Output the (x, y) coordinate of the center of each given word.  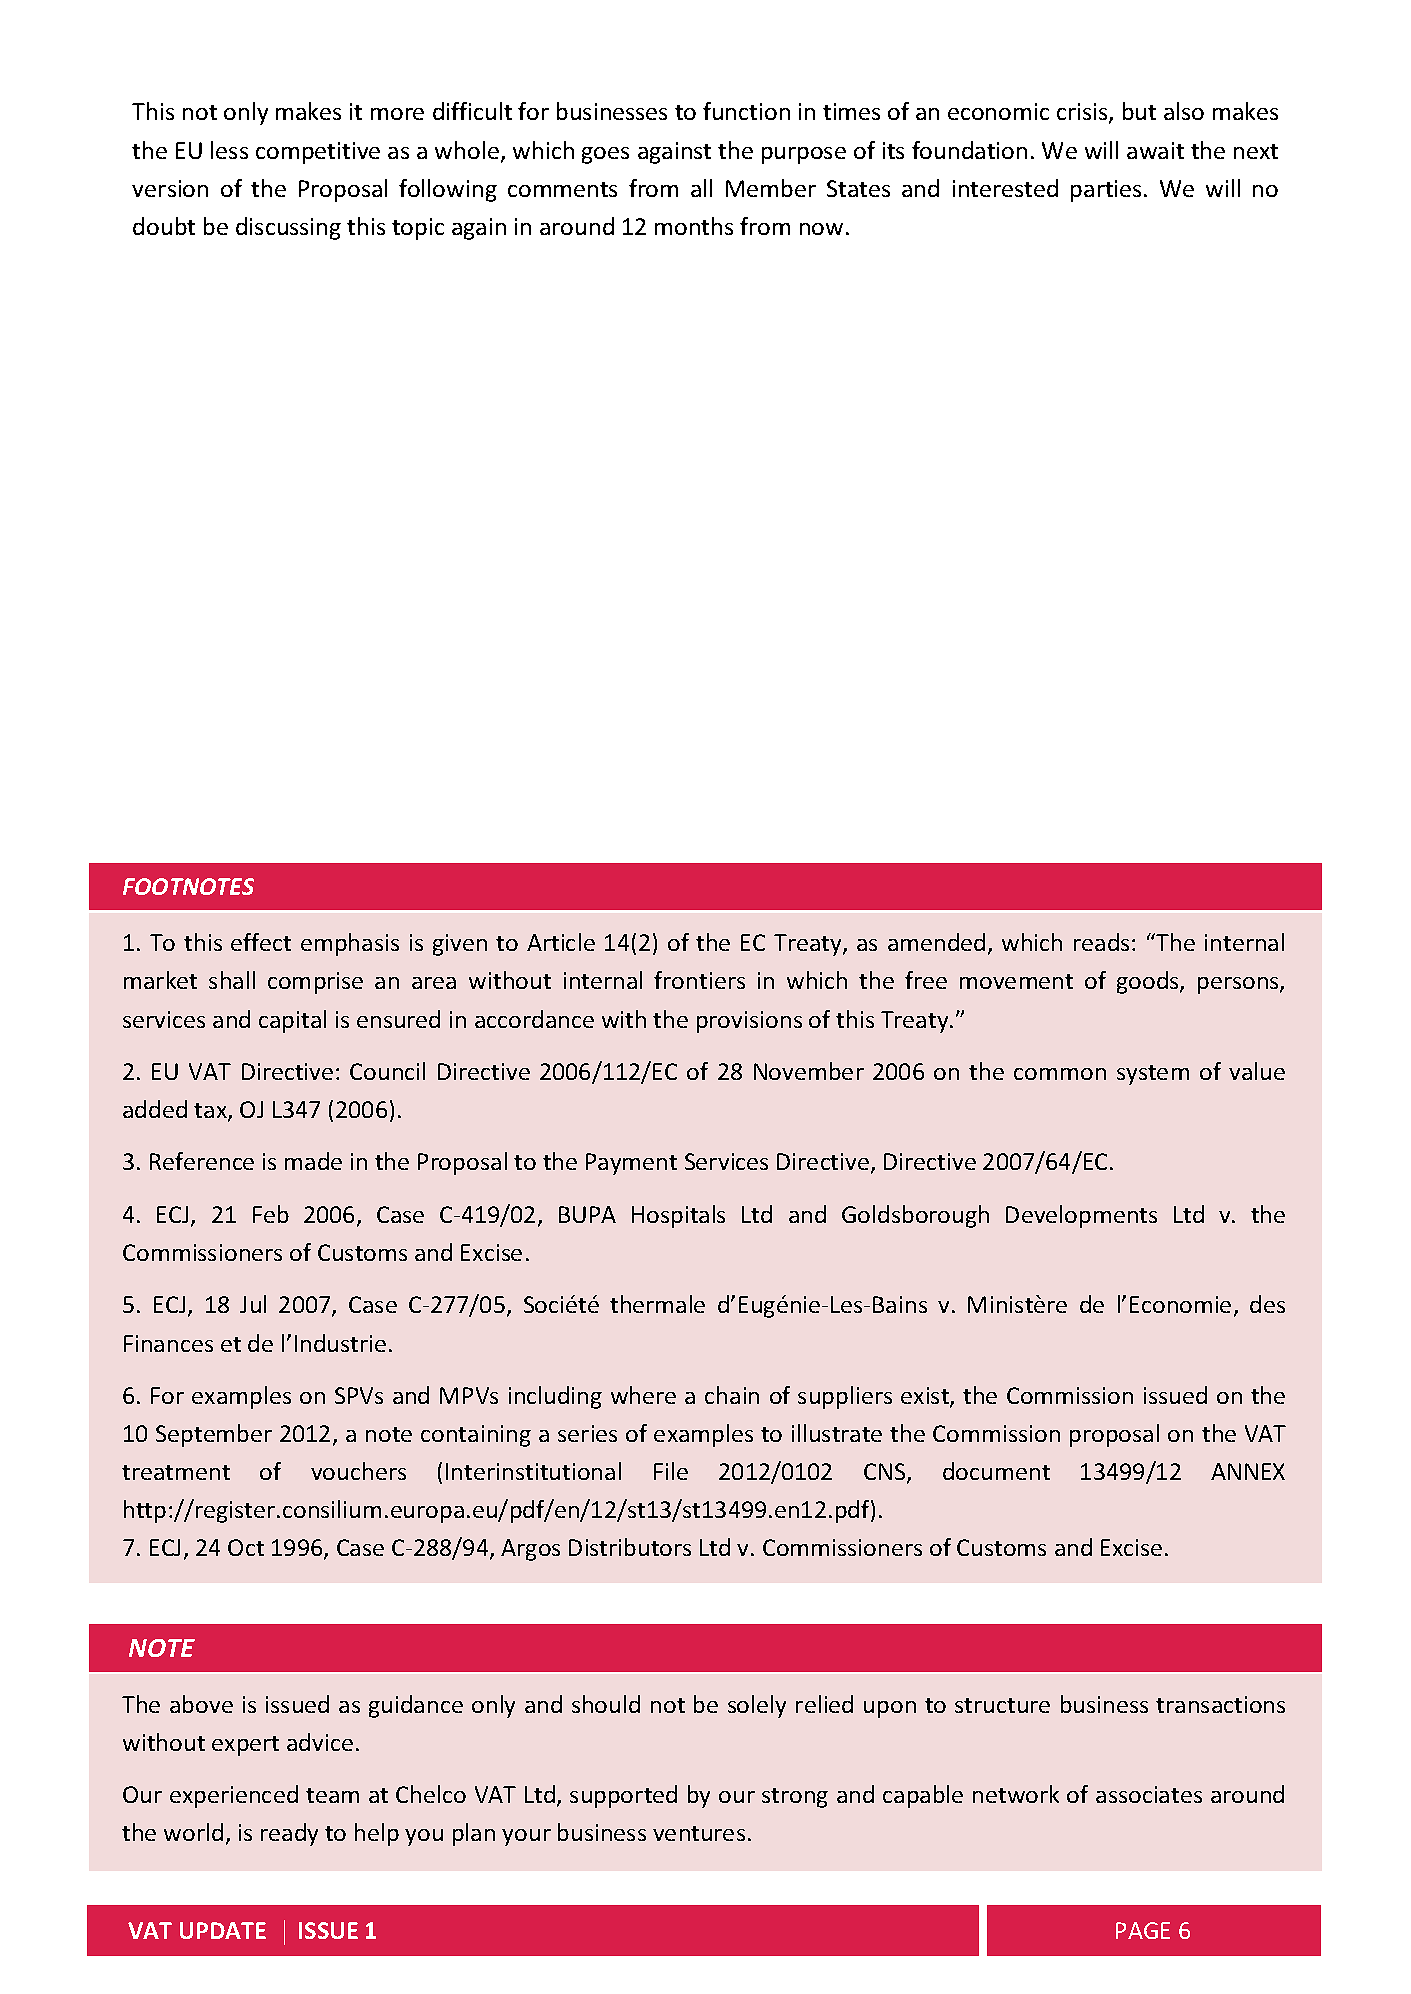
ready (289, 1834)
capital (292, 1021)
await (1155, 150)
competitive (318, 153)
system (1153, 1075)
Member (771, 188)
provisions (749, 1022)
